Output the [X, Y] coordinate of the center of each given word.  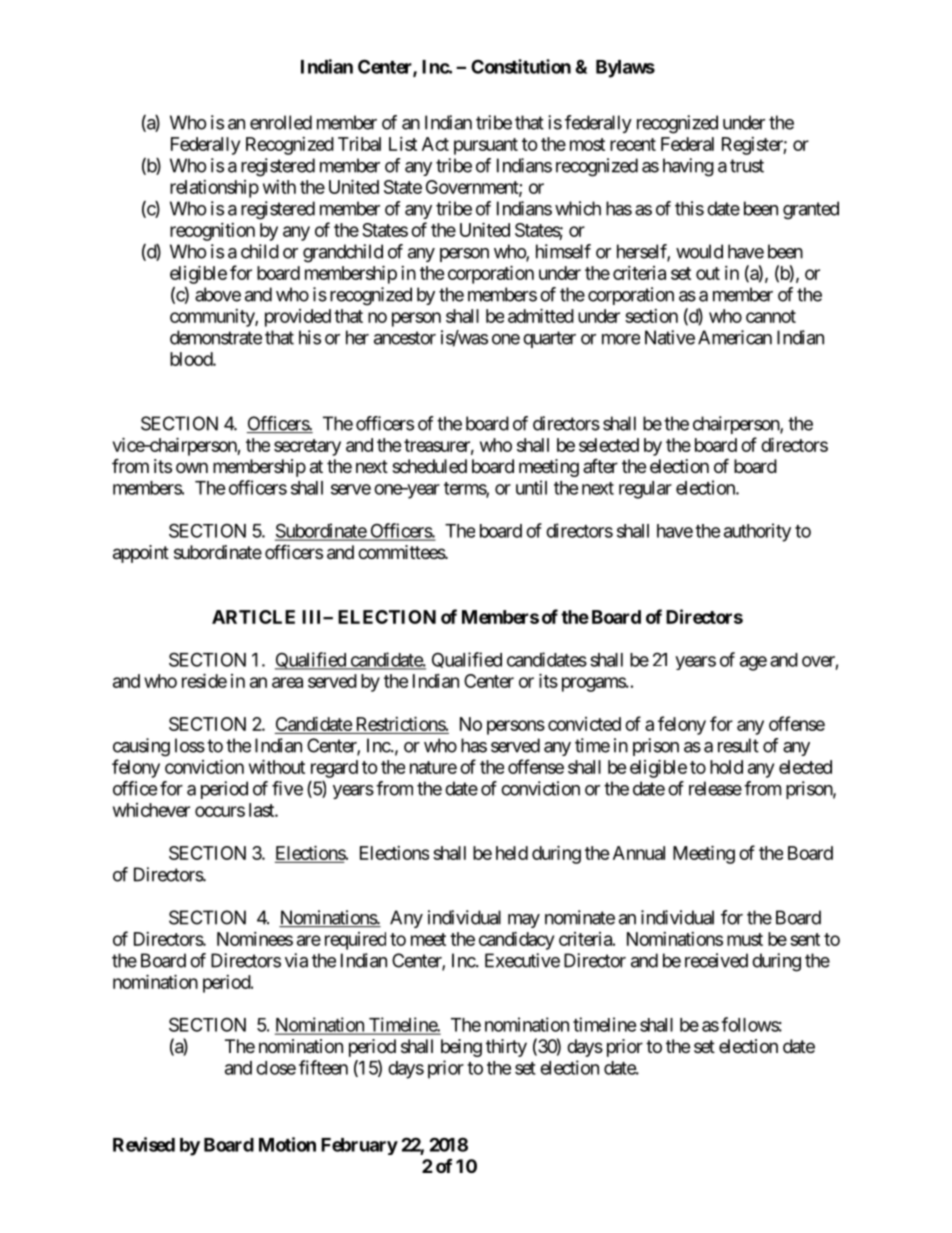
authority [757, 532]
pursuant [486, 146]
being [461, 1048]
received [716, 960]
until [531, 487]
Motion [287, 1144]
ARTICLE [253, 617]
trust [747, 166]
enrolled [281, 122]
